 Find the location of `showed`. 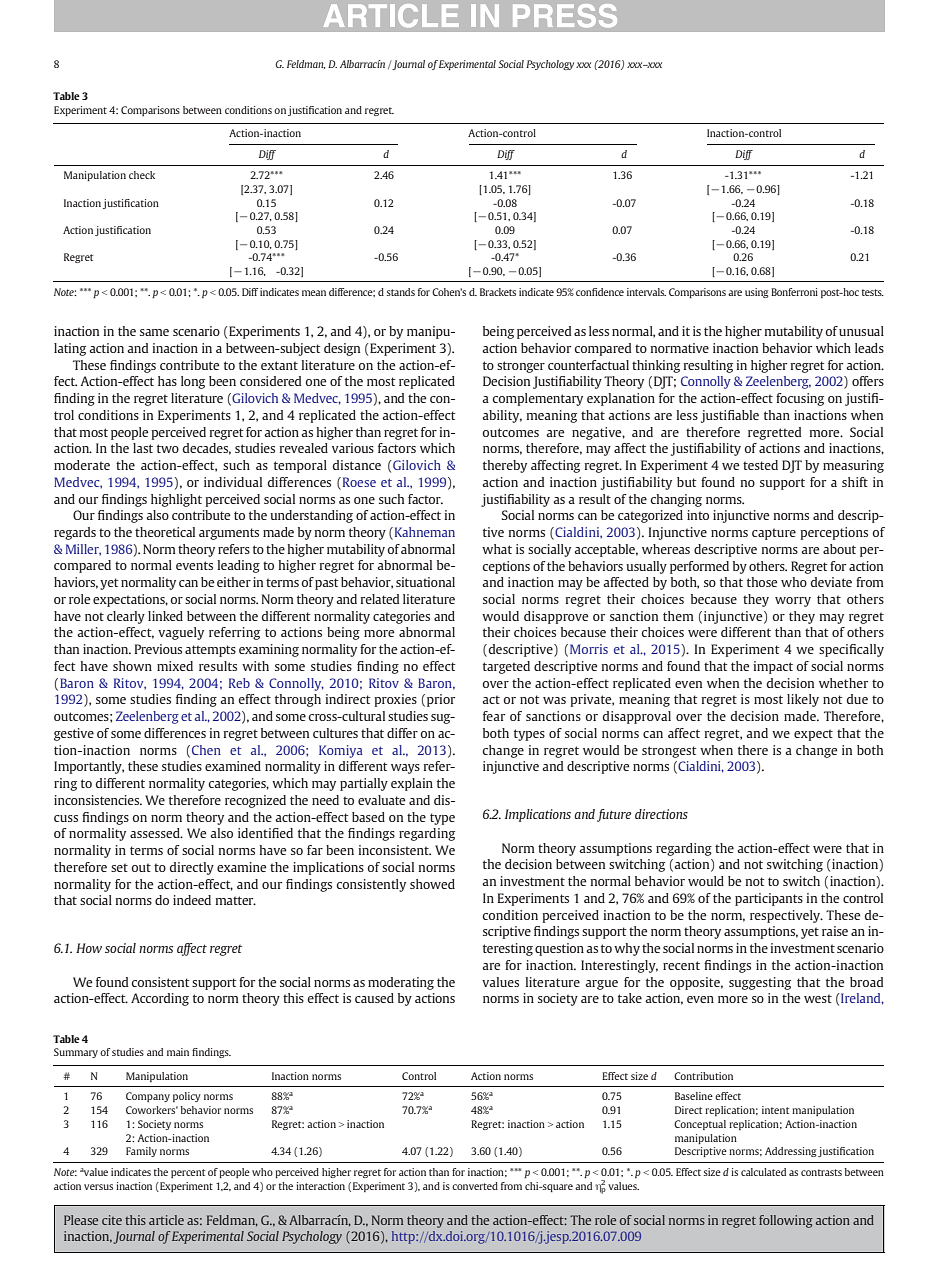

showed is located at coordinates (432, 884).
